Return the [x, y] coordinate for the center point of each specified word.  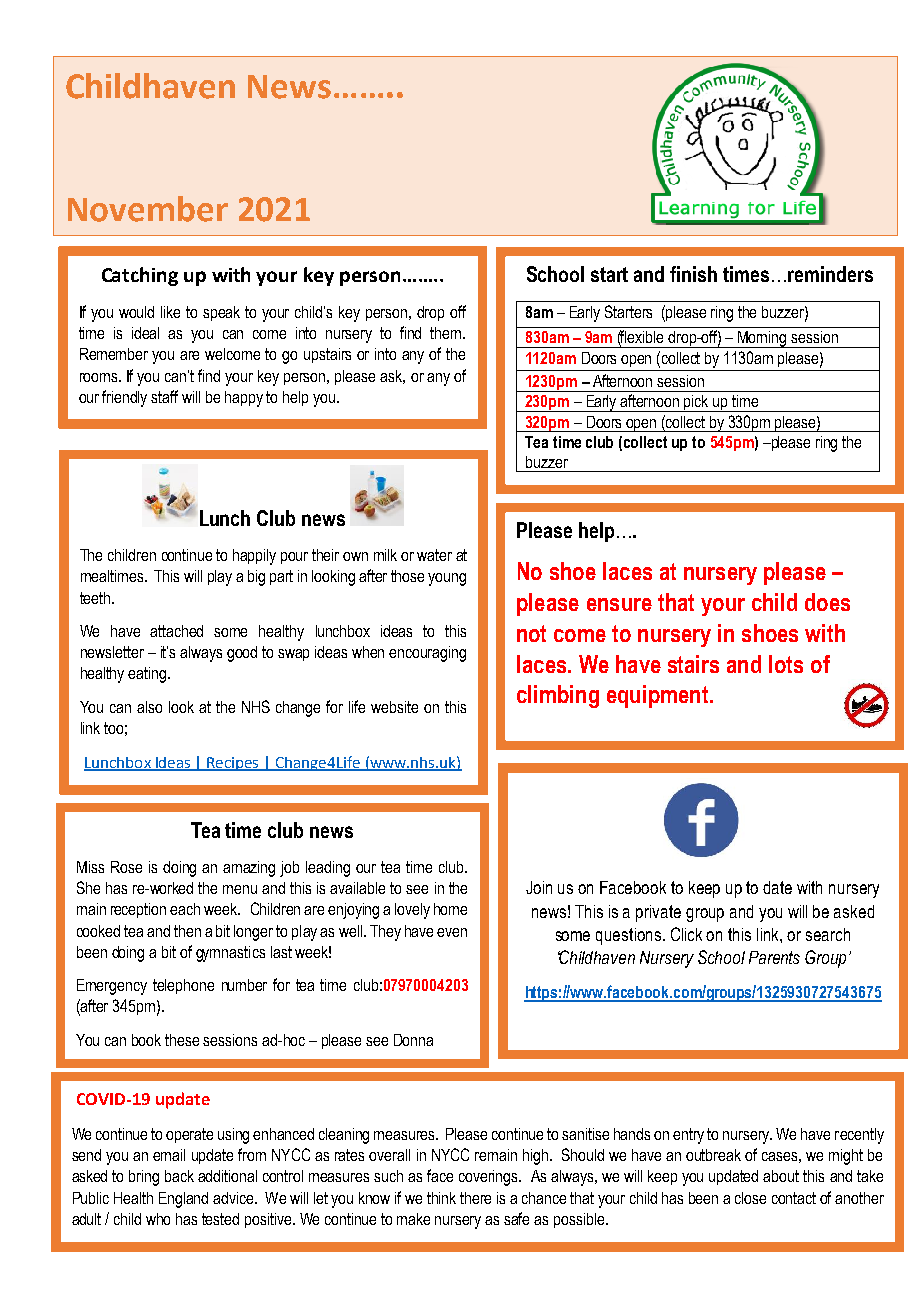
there [475, 1198]
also [149, 707]
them [447, 333]
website [394, 707]
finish [693, 274]
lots [786, 664]
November [148, 209]
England [183, 1200]
